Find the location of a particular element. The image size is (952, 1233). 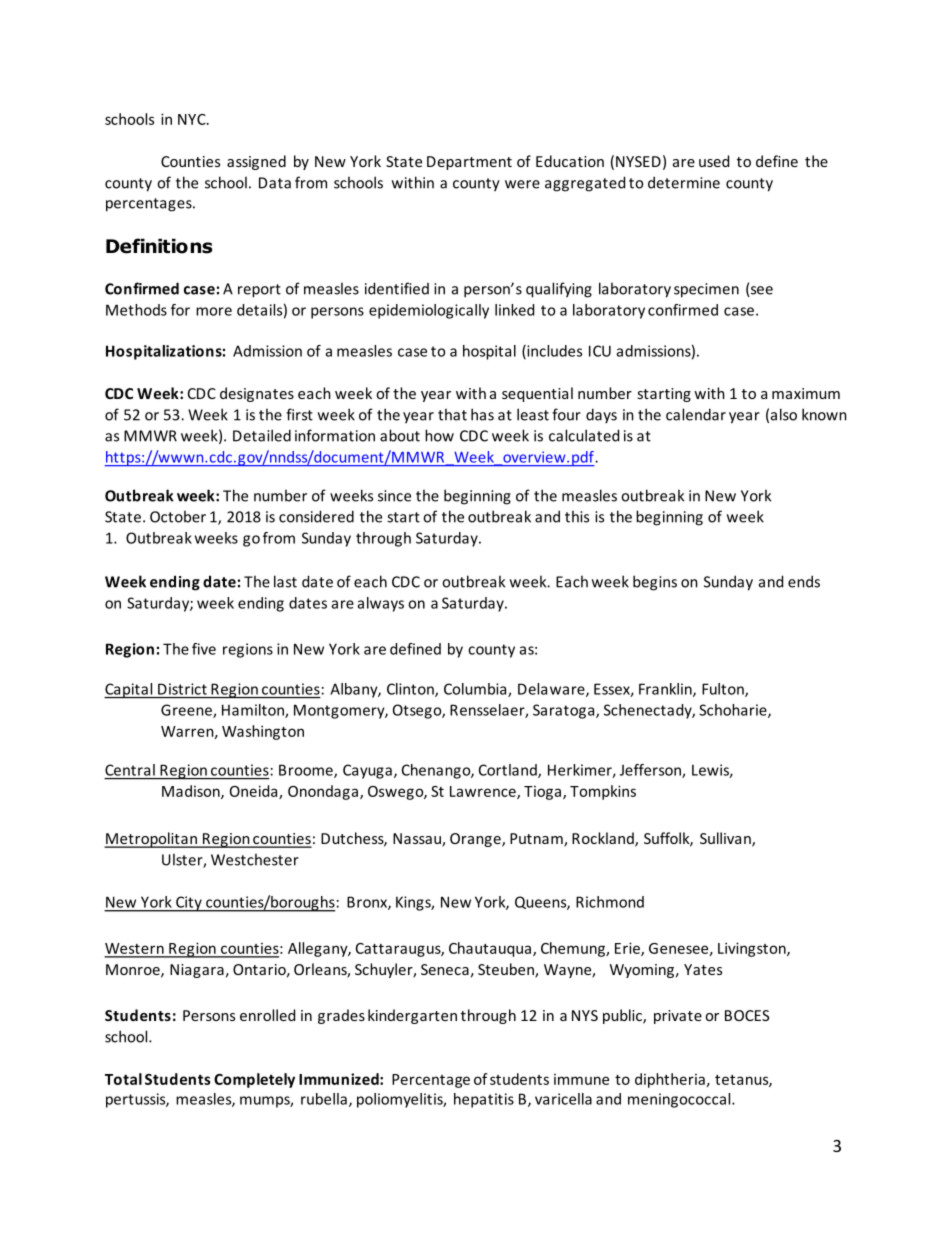

Detailed is located at coordinates (262, 435).
